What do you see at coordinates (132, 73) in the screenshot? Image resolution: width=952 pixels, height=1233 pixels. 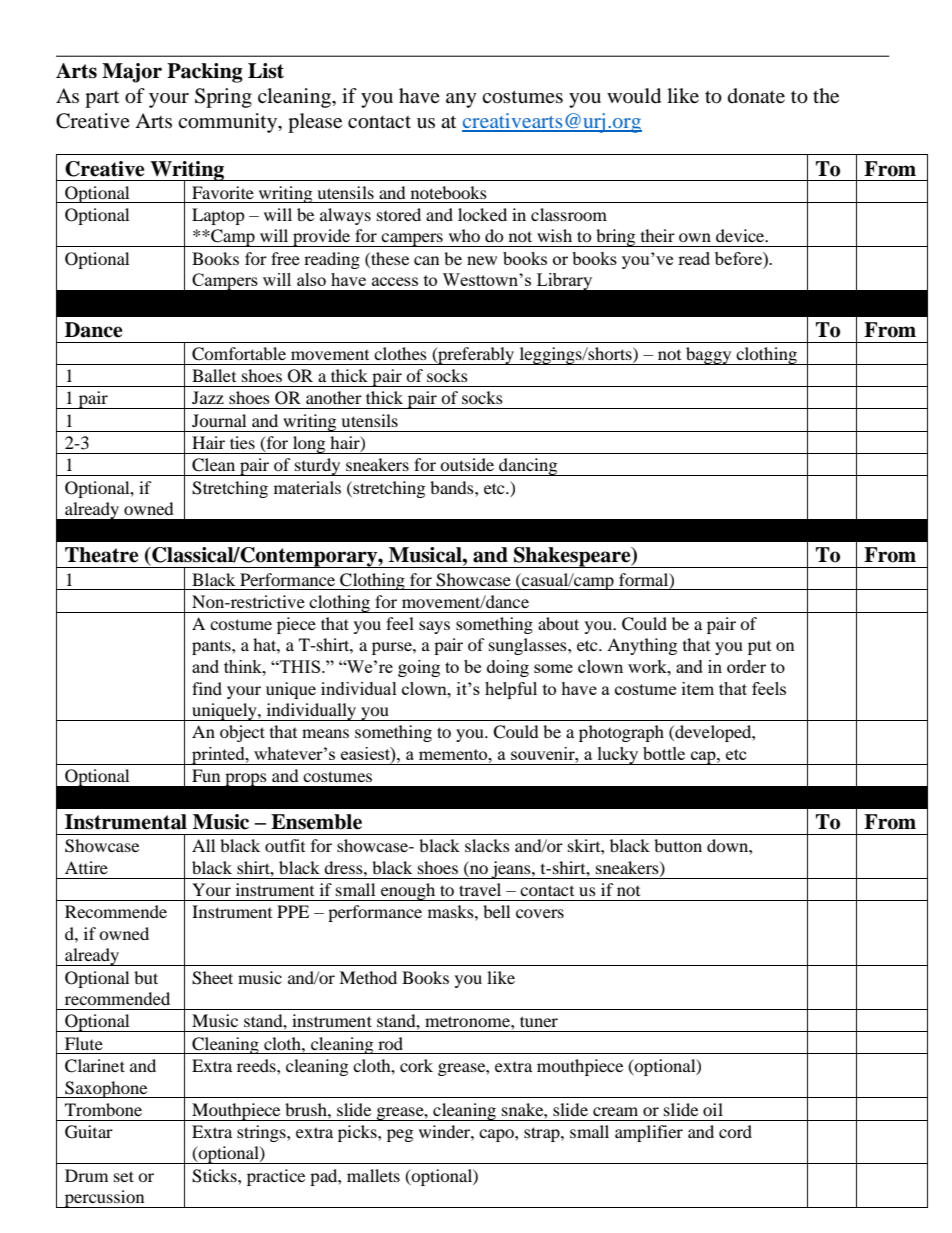 I see `Major` at bounding box center [132, 73].
